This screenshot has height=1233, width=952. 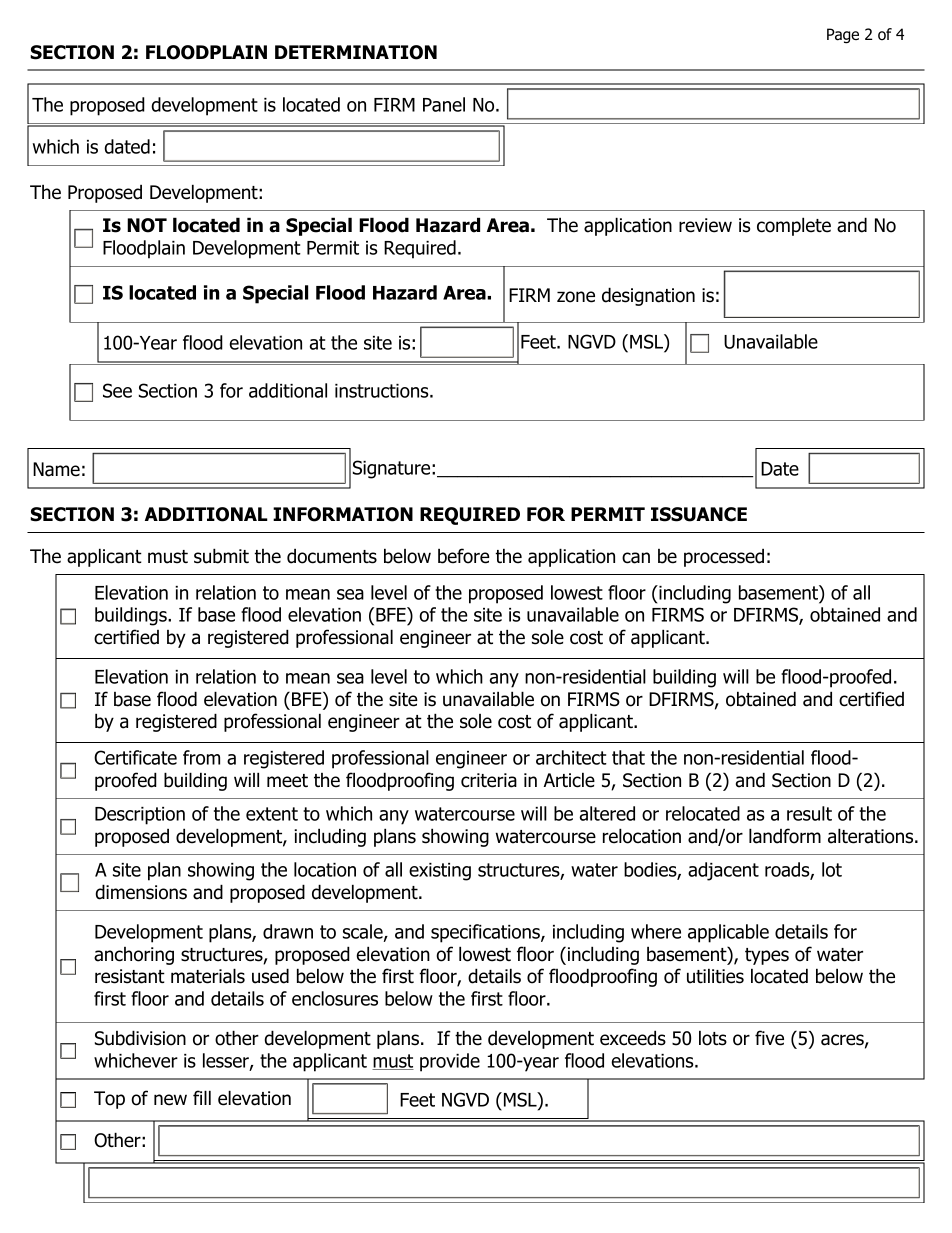 What do you see at coordinates (140, 1038) in the screenshot?
I see `Subdivision` at bounding box center [140, 1038].
